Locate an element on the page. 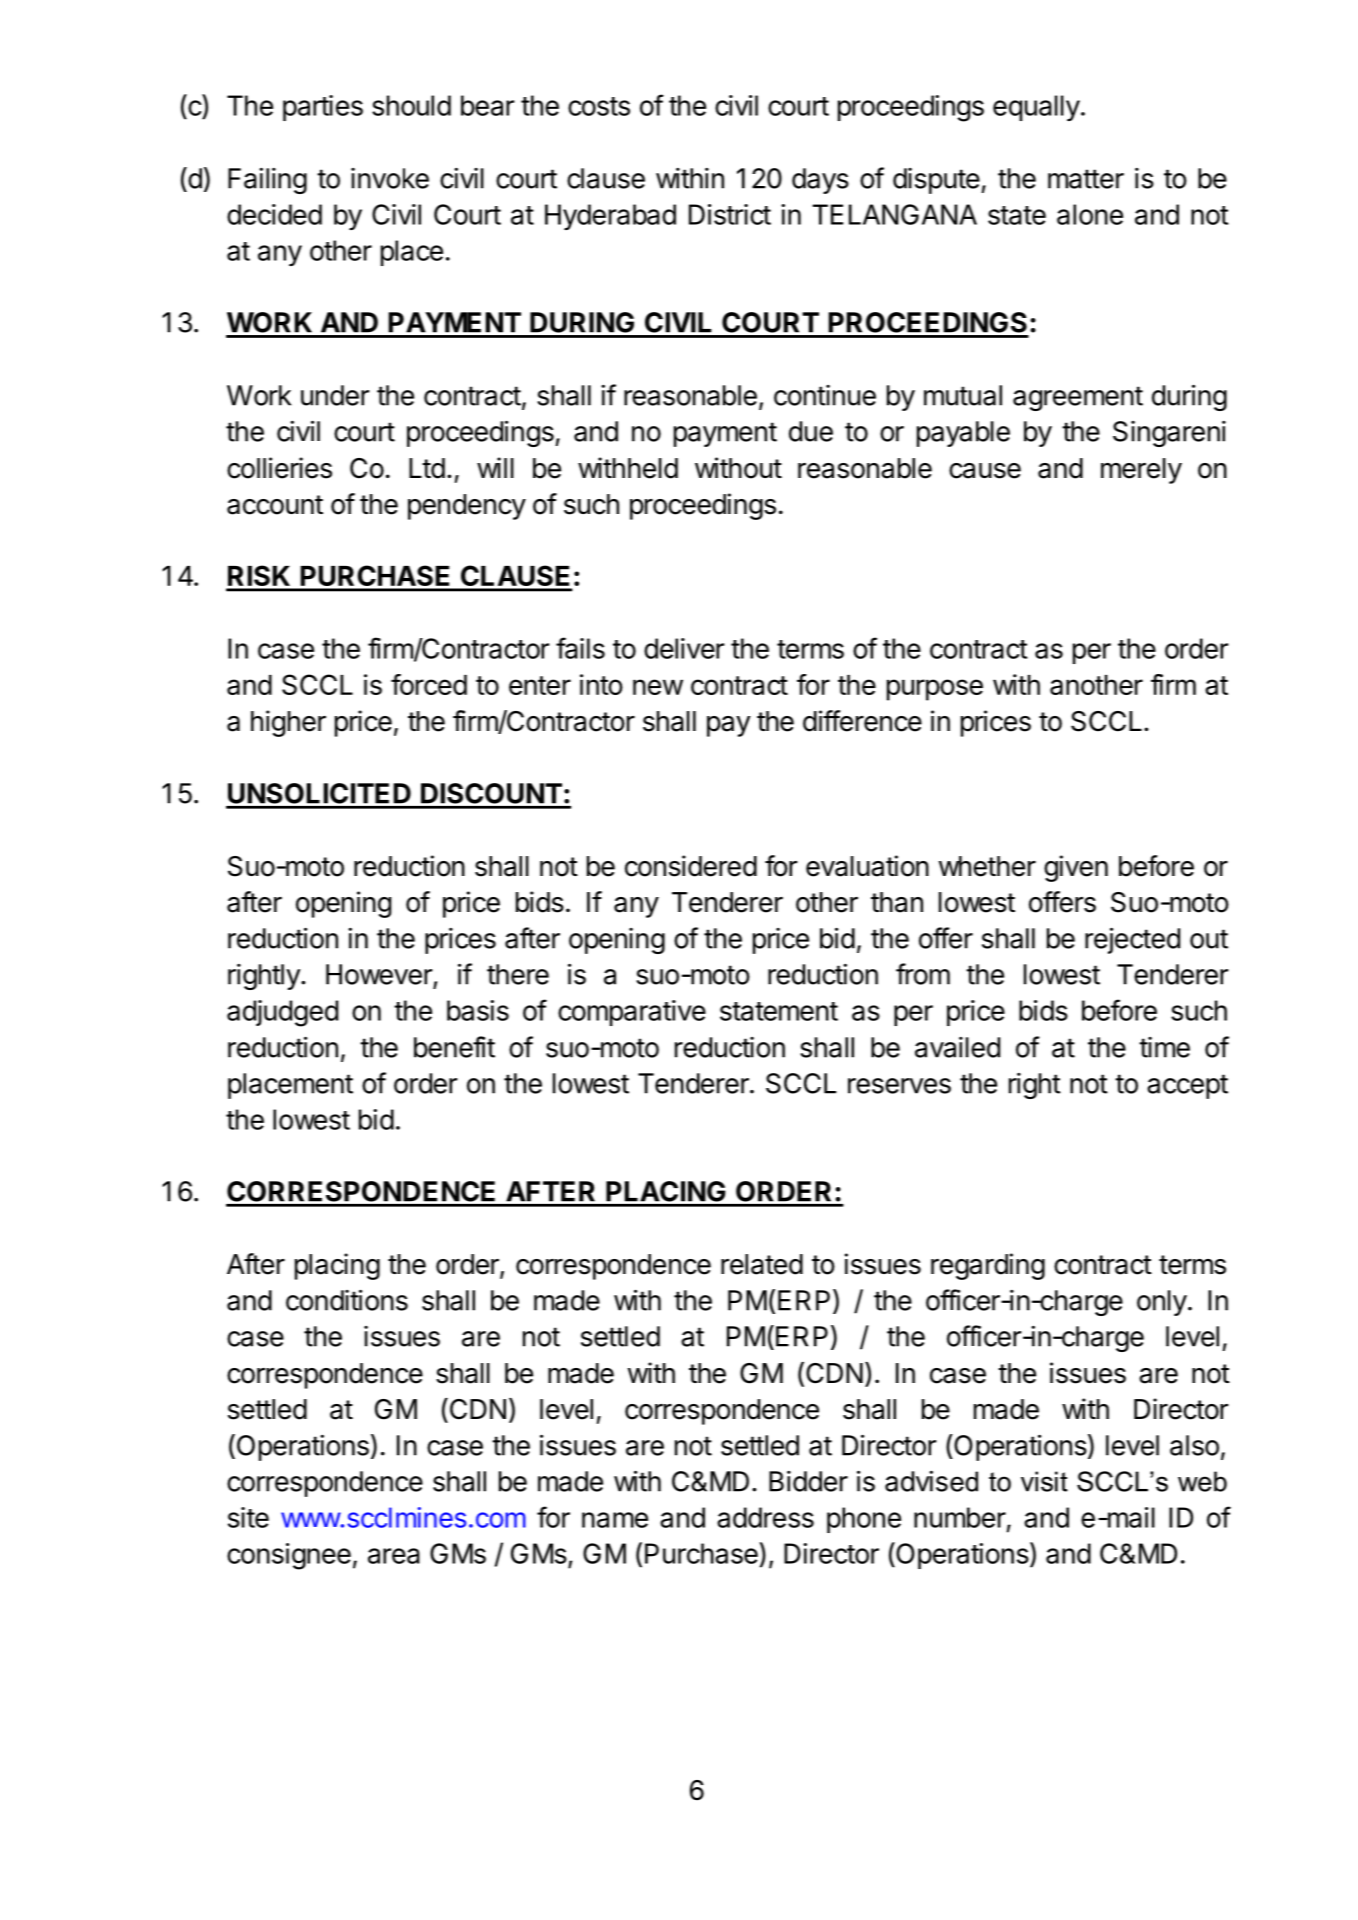 The height and width of the document is (1920, 1358). District is located at coordinates (730, 214).
